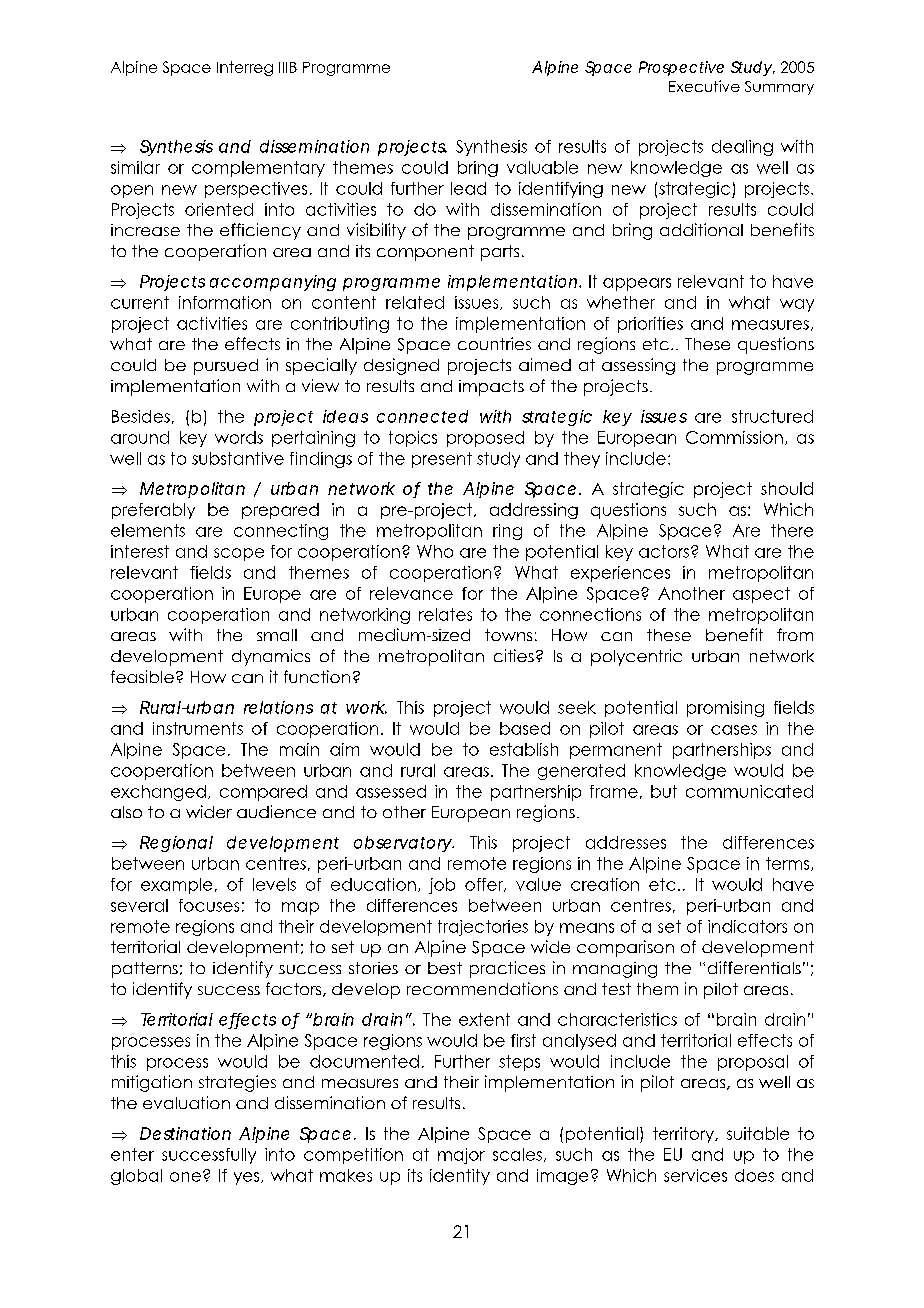  What do you see at coordinates (761, 595) in the screenshot?
I see `aspect` at bounding box center [761, 595].
